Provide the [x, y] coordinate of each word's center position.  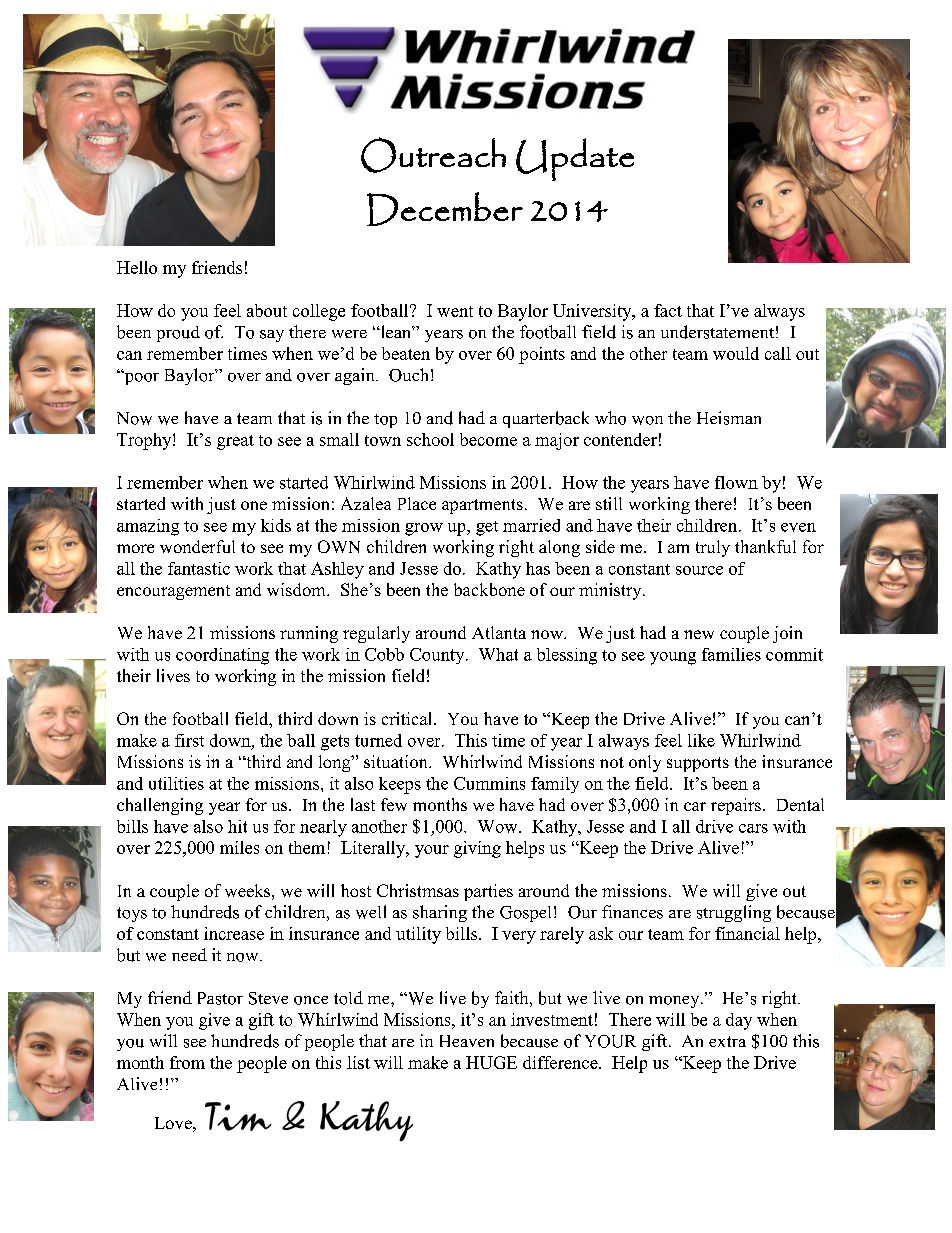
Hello [137, 267]
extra [727, 1041]
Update [575, 159]
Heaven [467, 1041]
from [187, 1062]
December [445, 209]
